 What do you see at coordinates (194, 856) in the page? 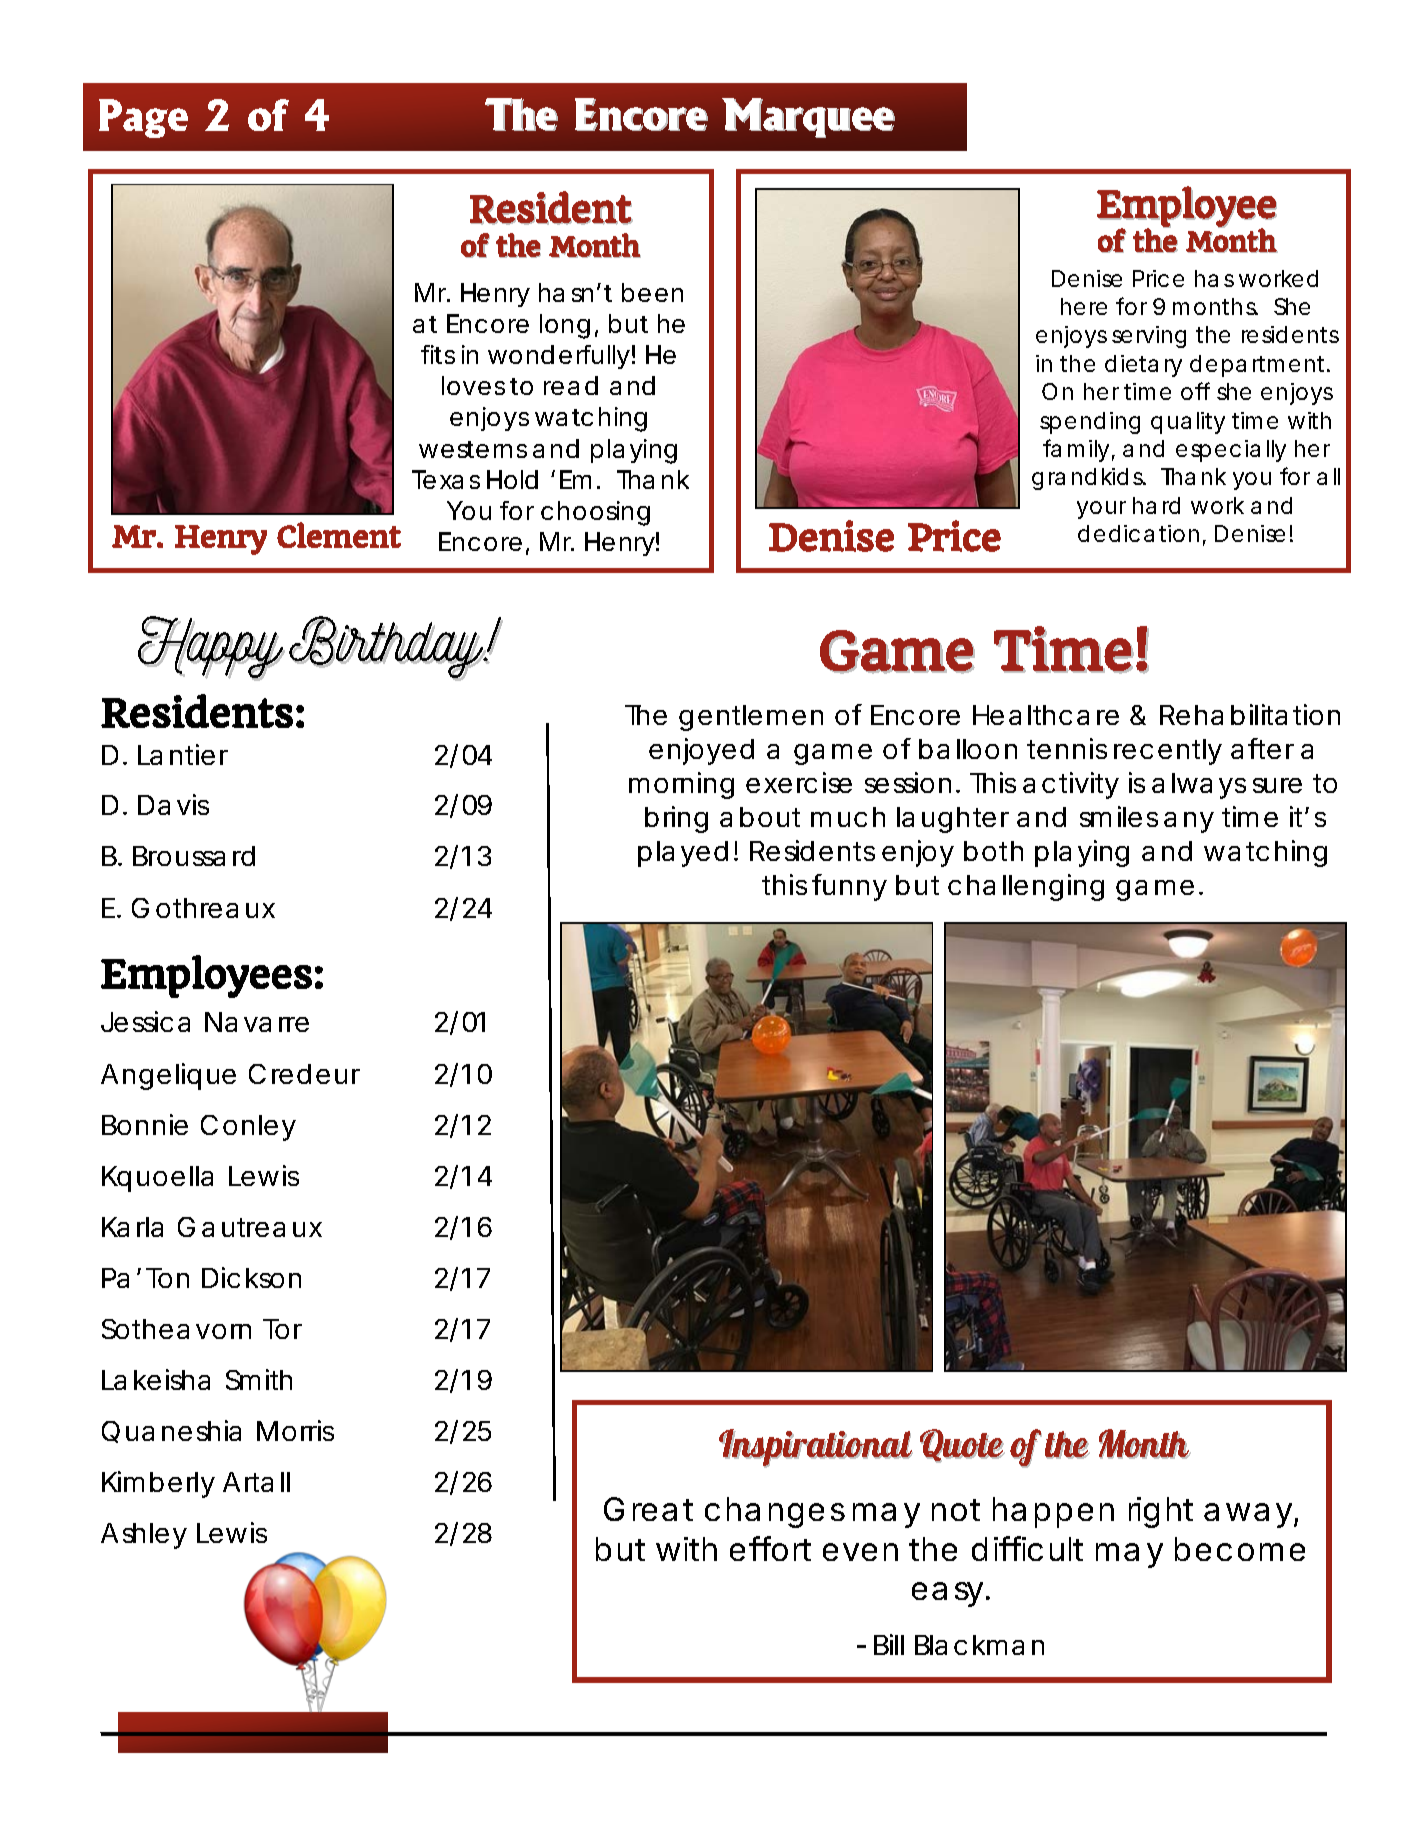
I see `Broussard` at bounding box center [194, 856].
